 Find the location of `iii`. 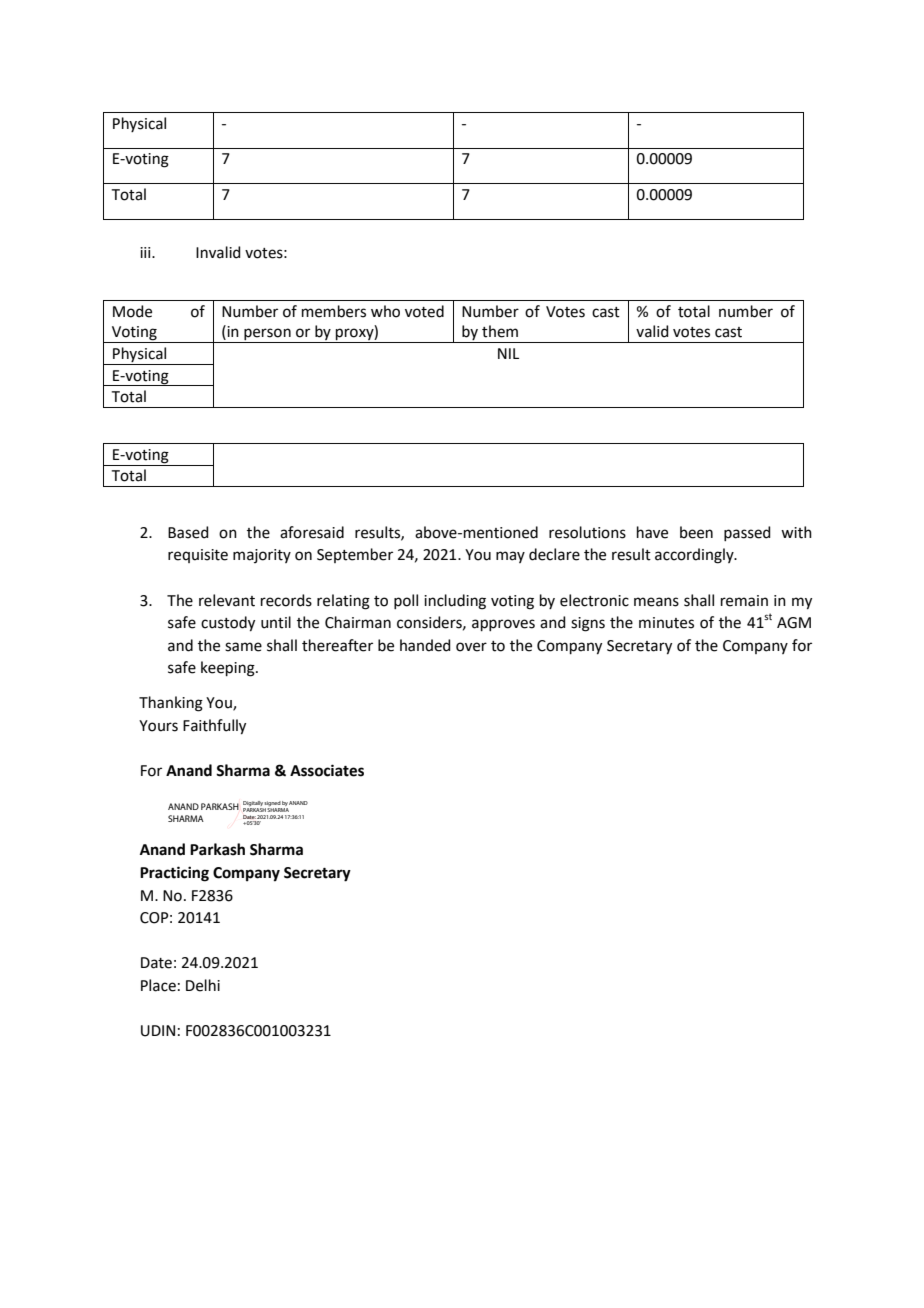

iii is located at coordinates (146, 252).
